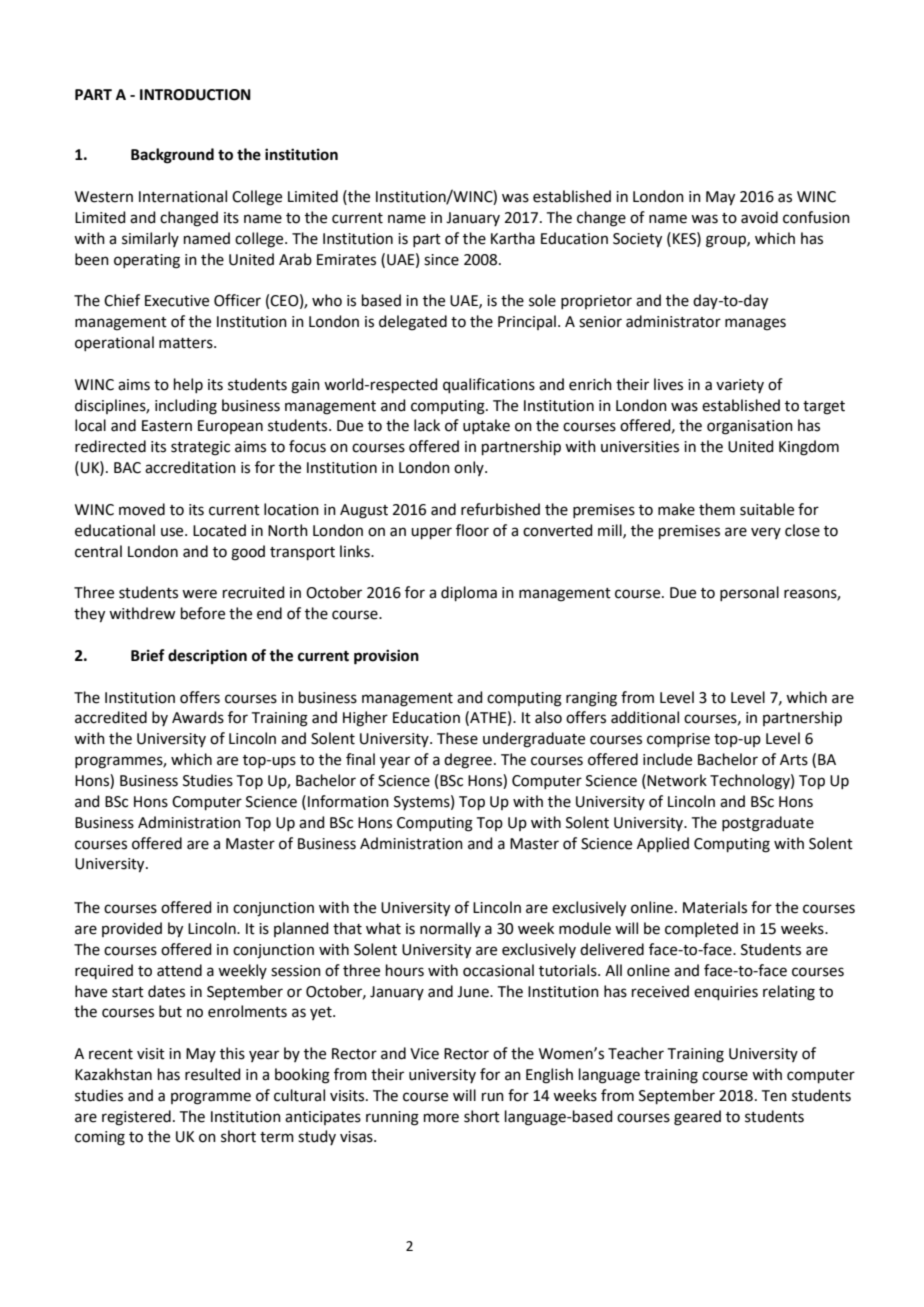  What do you see at coordinates (136, 1118) in the screenshot?
I see `registered` at bounding box center [136, 1118].
